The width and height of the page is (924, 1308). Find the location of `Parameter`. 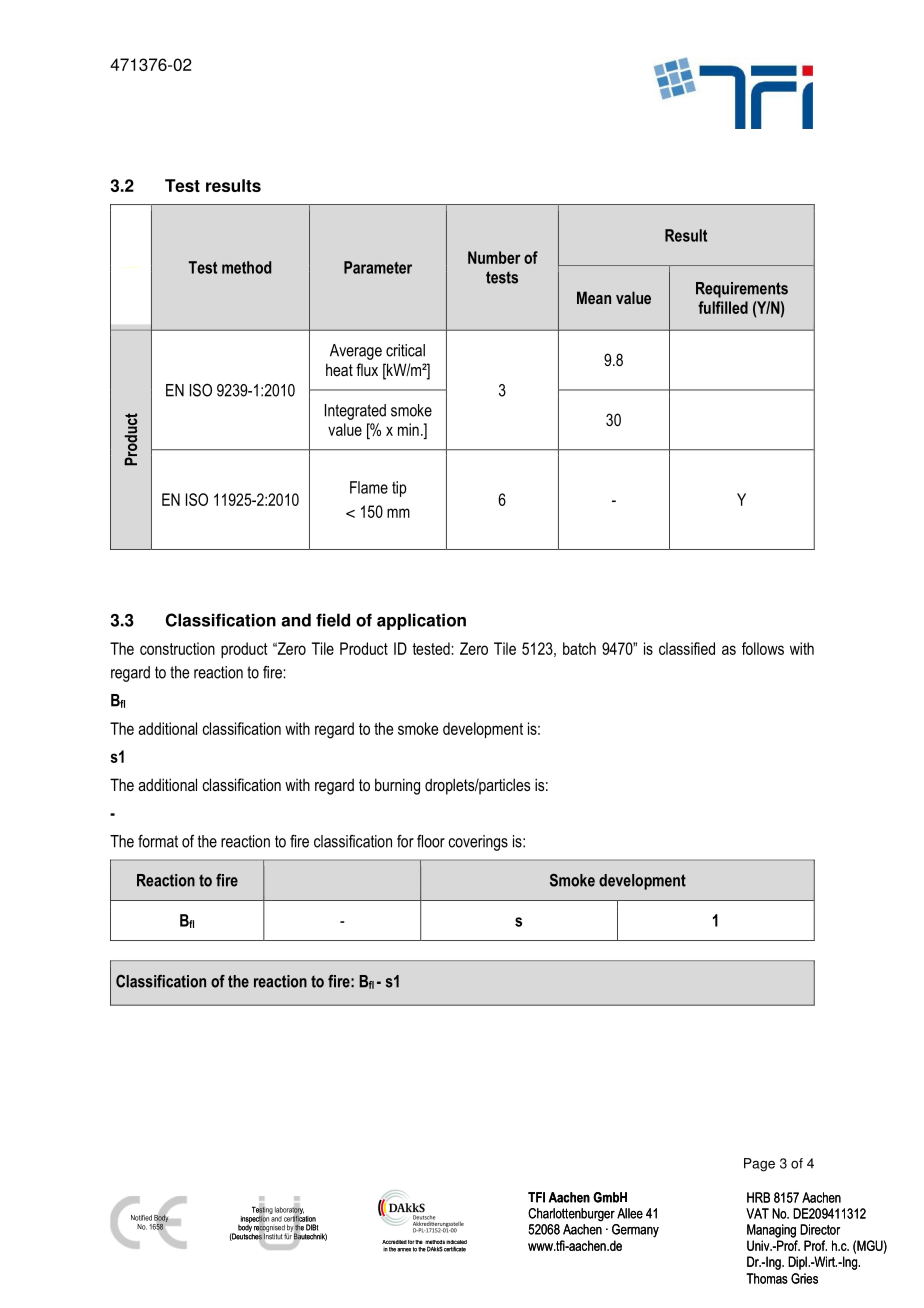

Parameter is located at coordinates (378, 267).
